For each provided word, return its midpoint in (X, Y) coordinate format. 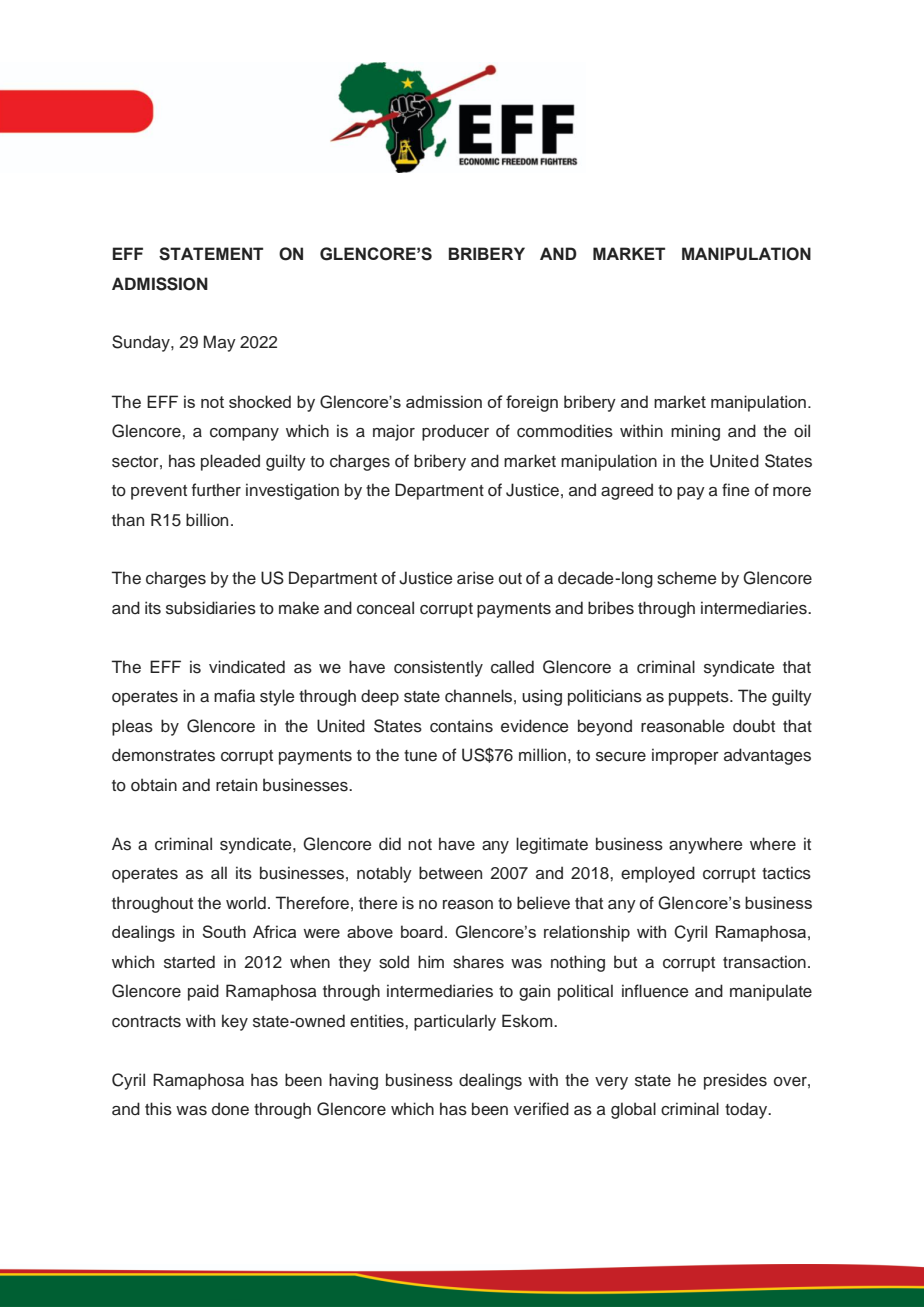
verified (541, 1109)
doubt (754, 726)
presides (735, 1081)
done (230, 1109)
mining (695, 432)
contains (461, 726)
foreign (532, 403)
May (220, 343)
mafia (234, 696)
